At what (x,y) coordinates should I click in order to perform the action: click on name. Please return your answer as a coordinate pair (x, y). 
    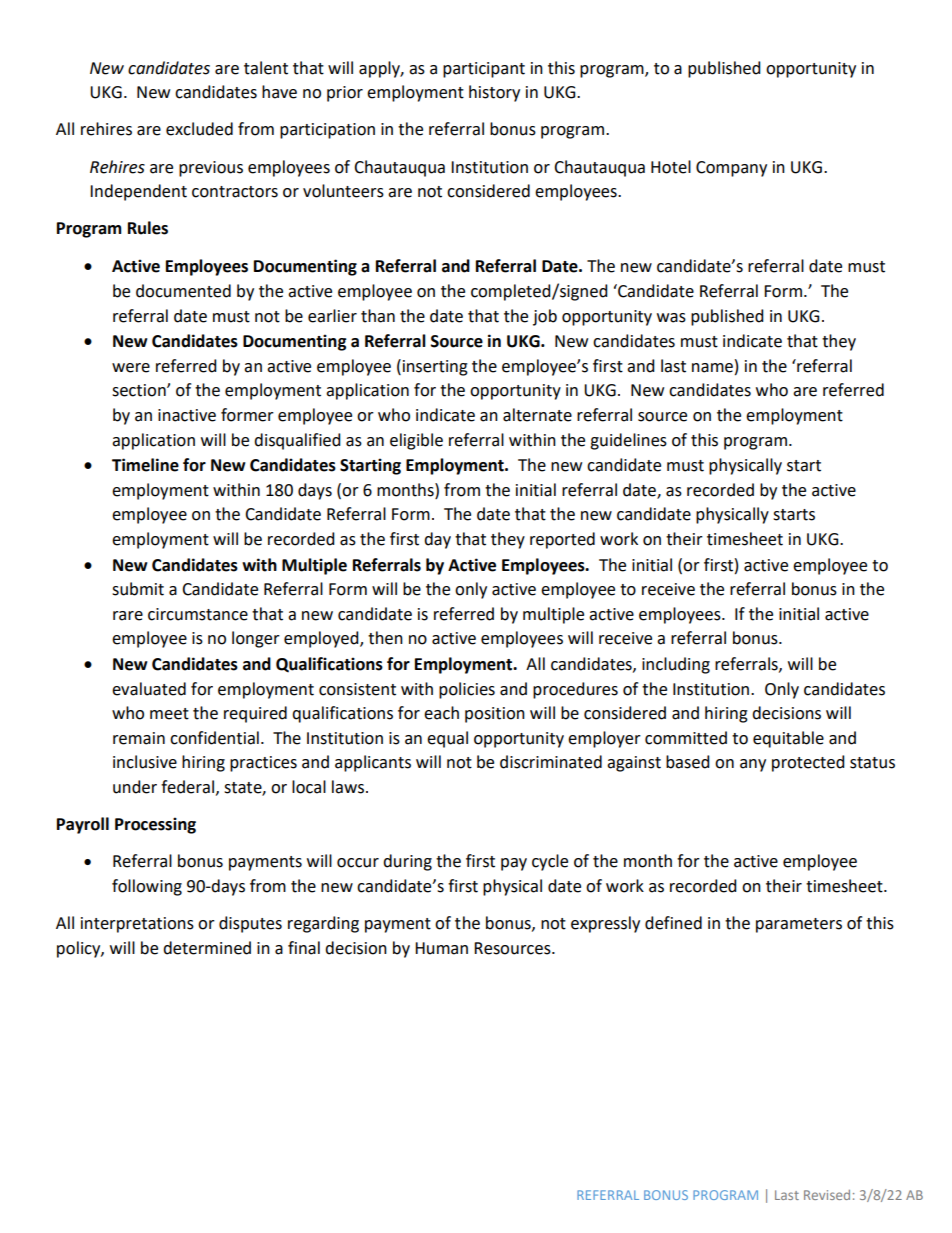
    Looking at the image, I should click on (712, 368).
